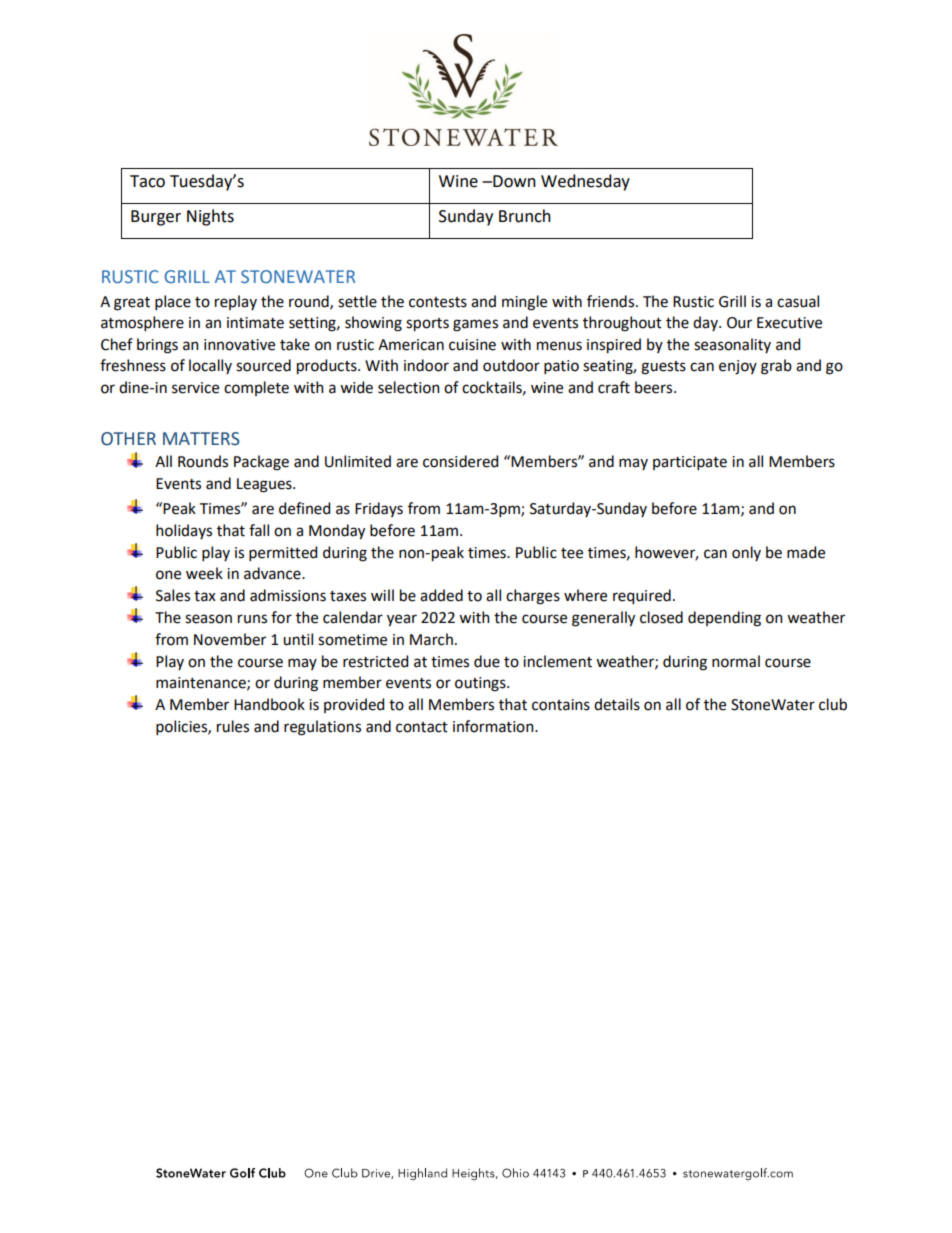 This image has width=952, height=1233. Describe the element at coordinates (210, 217) in the image. I see `Nights` at that location.
